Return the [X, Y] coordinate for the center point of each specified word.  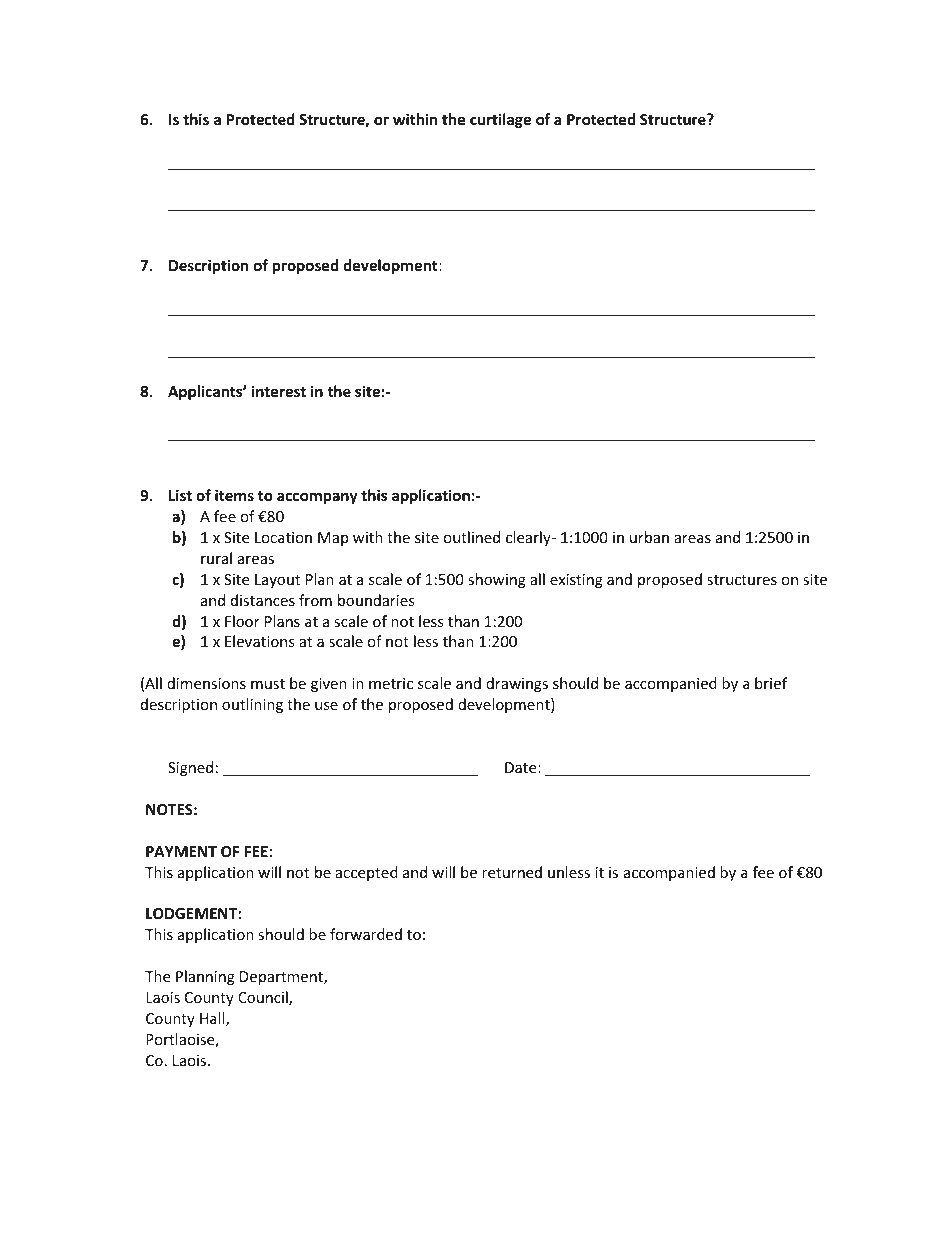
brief [771, 683]
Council [264, 998]
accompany [317, 498]
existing [576, 581]
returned [512, 872]
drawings [517, 684]
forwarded [366, 934]
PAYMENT [181, 851]
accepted [366, 873]
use [326, 706]
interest [279, 391]
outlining [252, 705]
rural [216, 558]
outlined [471, 537]
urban [649, 537]
